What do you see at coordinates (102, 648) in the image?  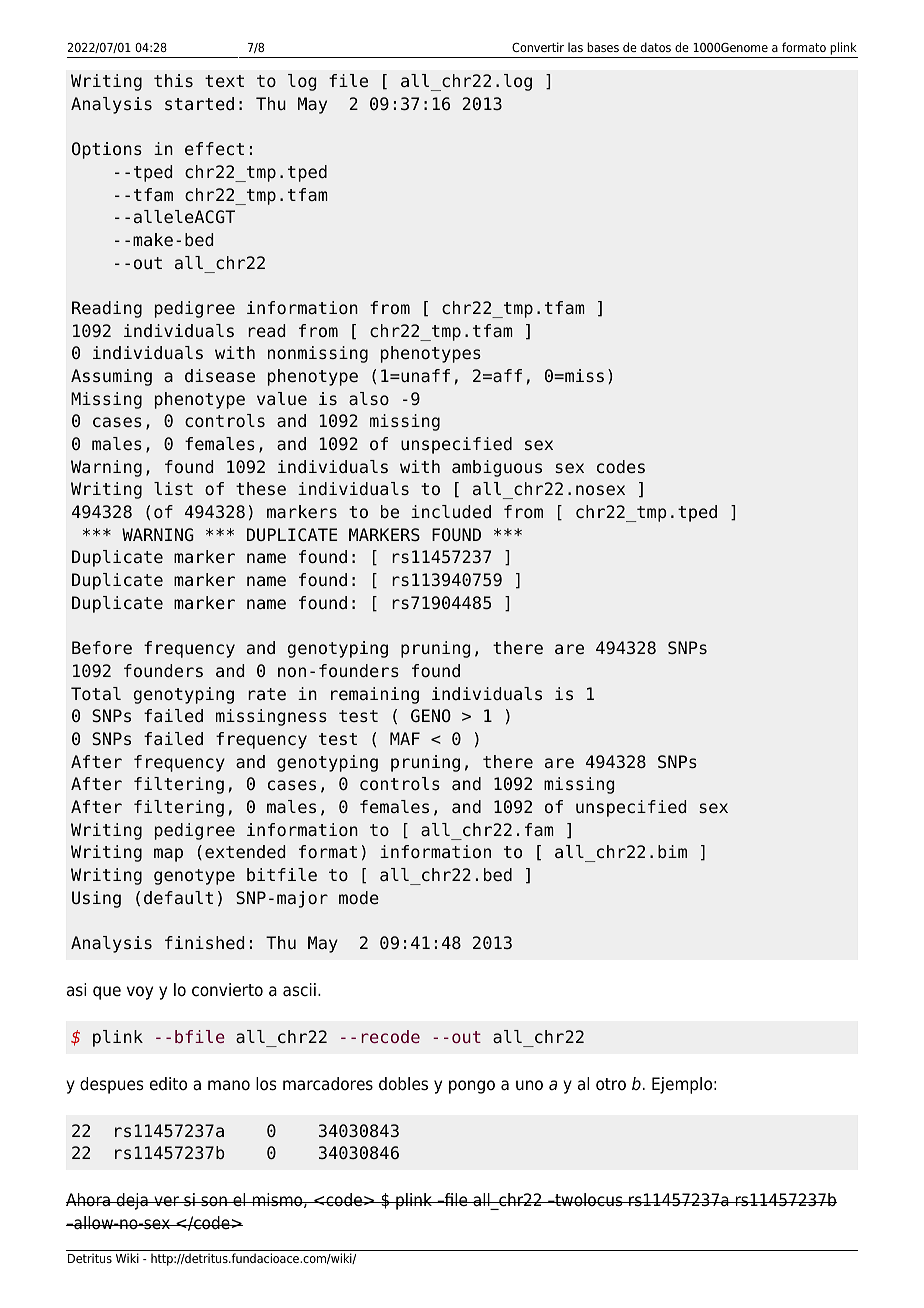 I see `Before` at bounding box center [102, 648].
